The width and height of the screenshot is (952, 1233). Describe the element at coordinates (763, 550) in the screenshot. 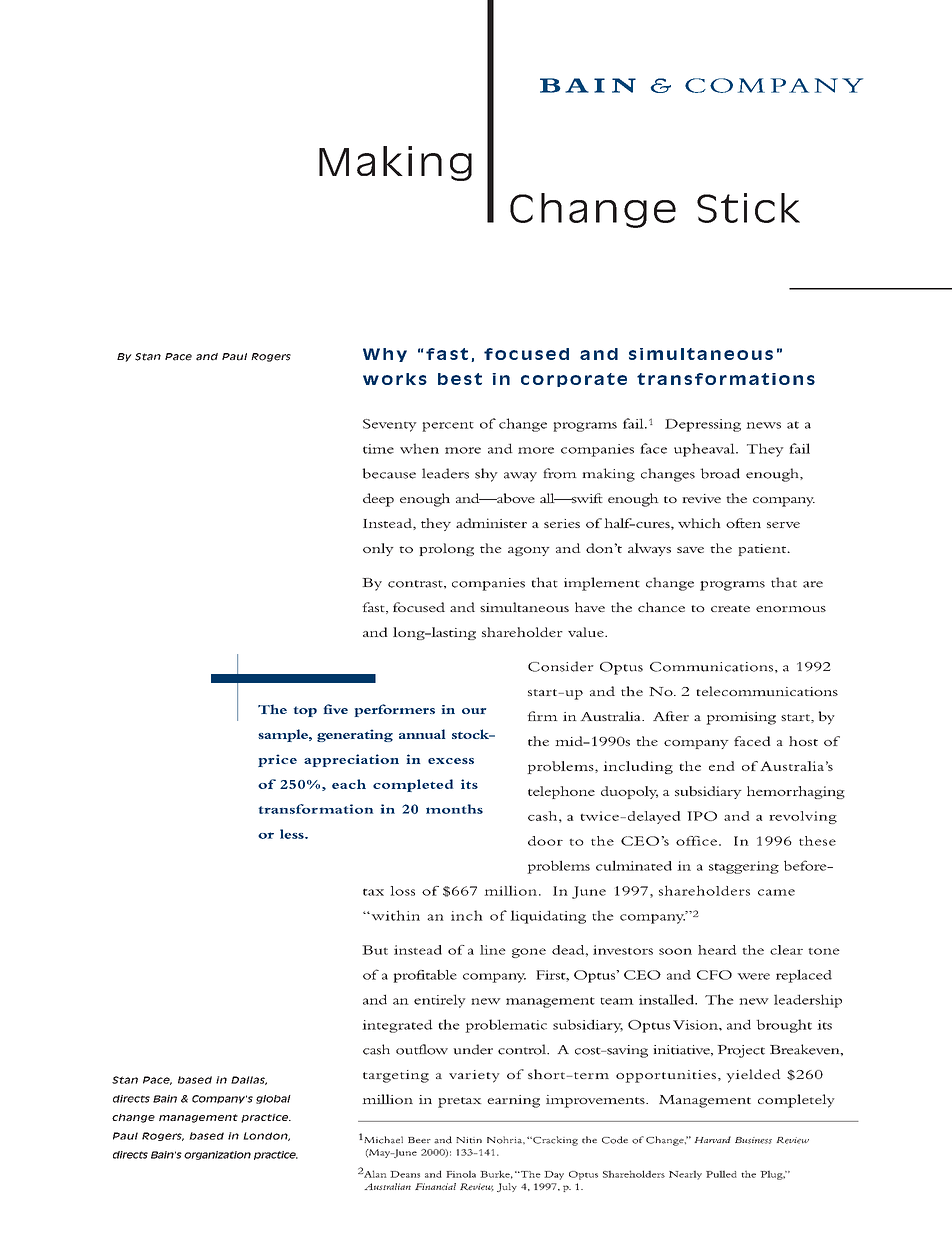

I see `patient` at that location.
